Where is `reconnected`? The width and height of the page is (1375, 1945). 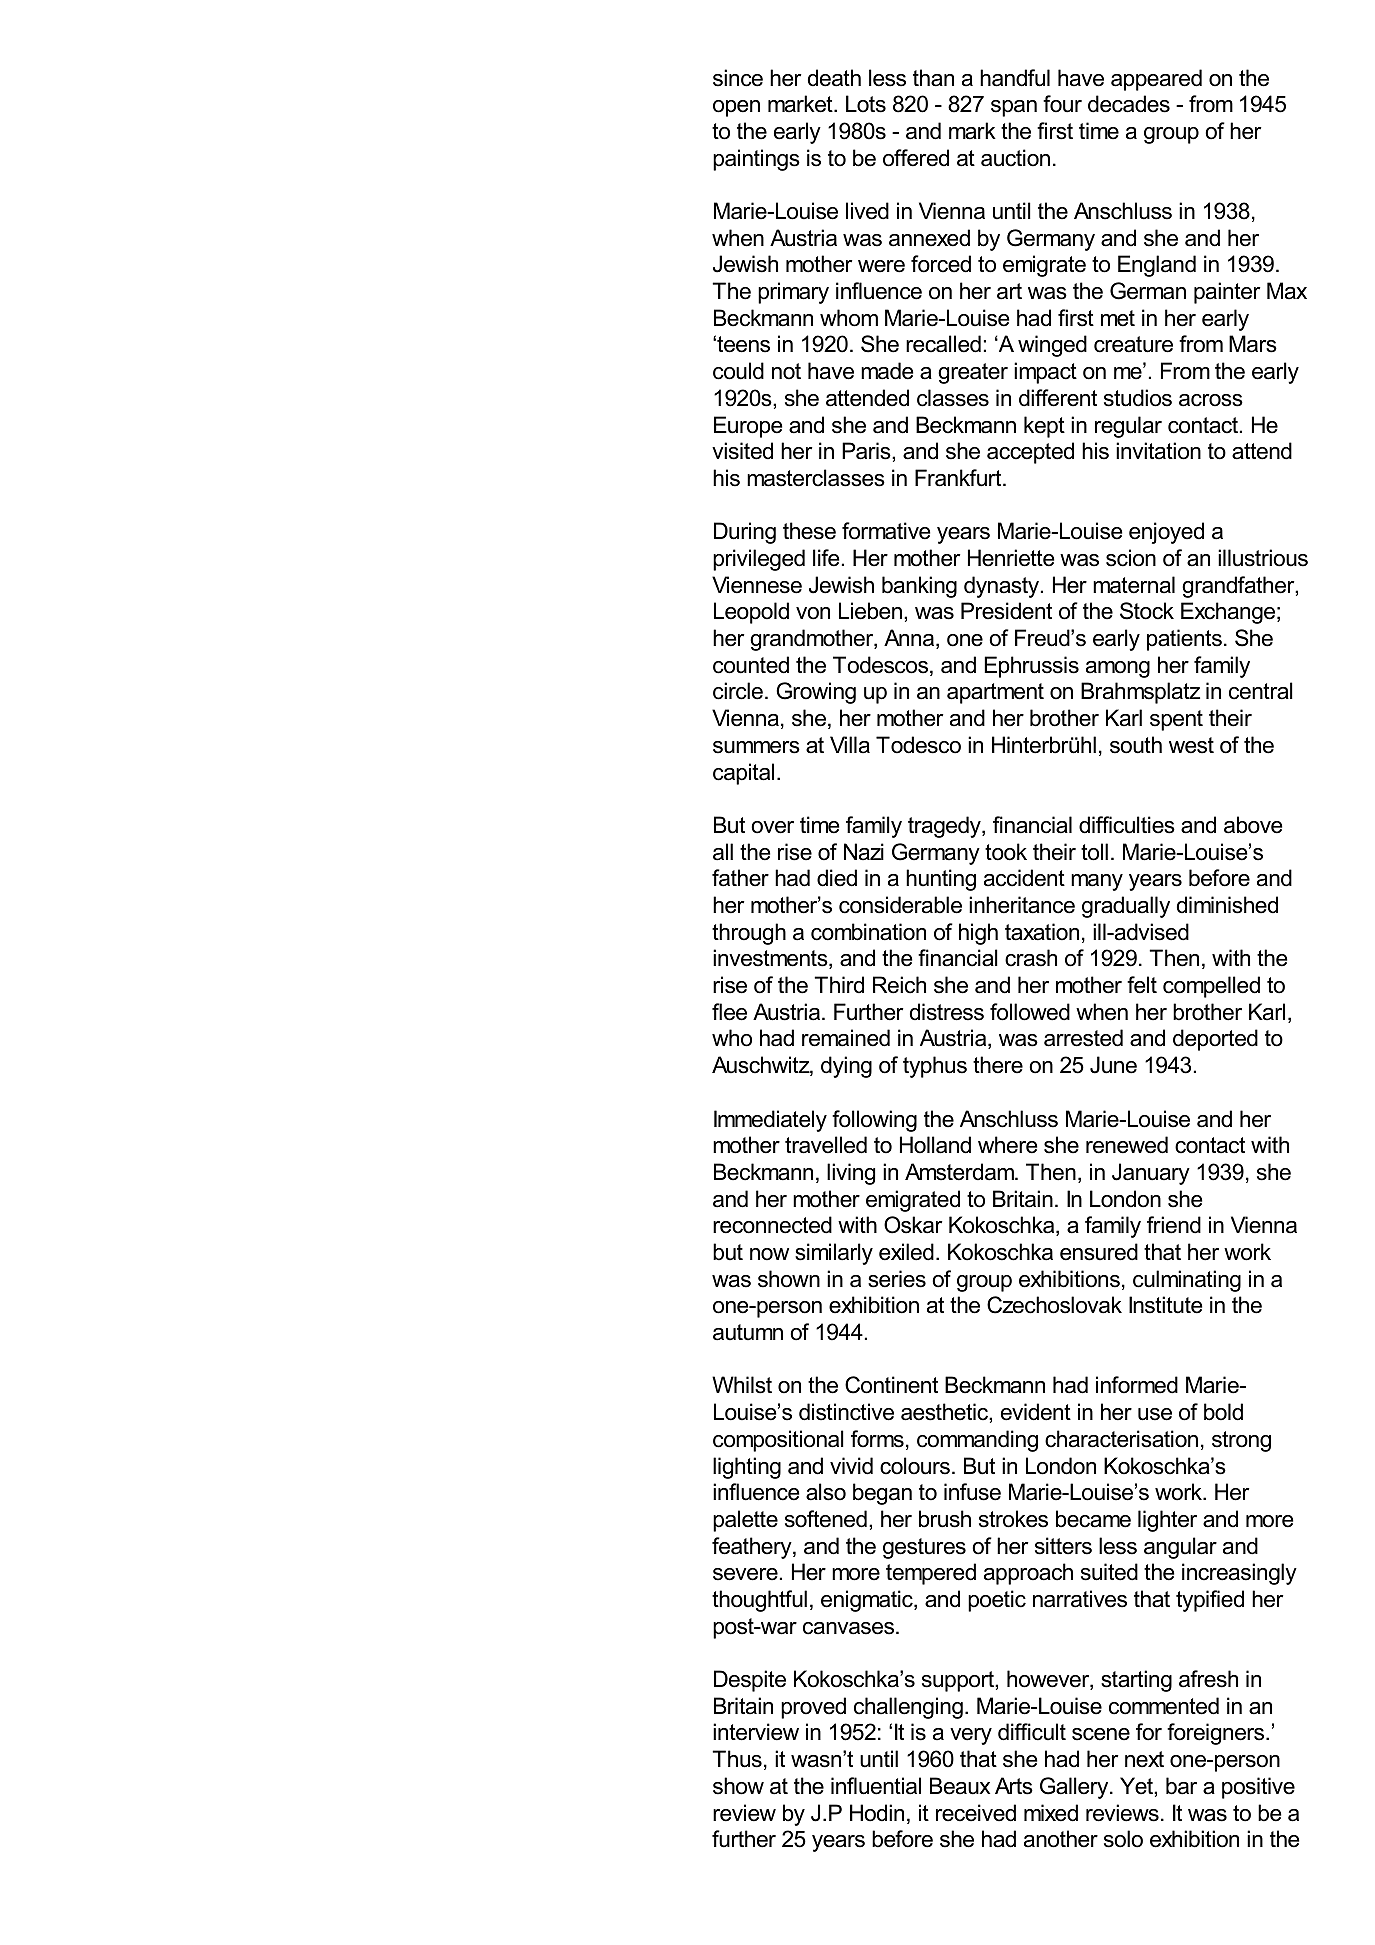
reconnected is located at coordinates (772, 1225).
